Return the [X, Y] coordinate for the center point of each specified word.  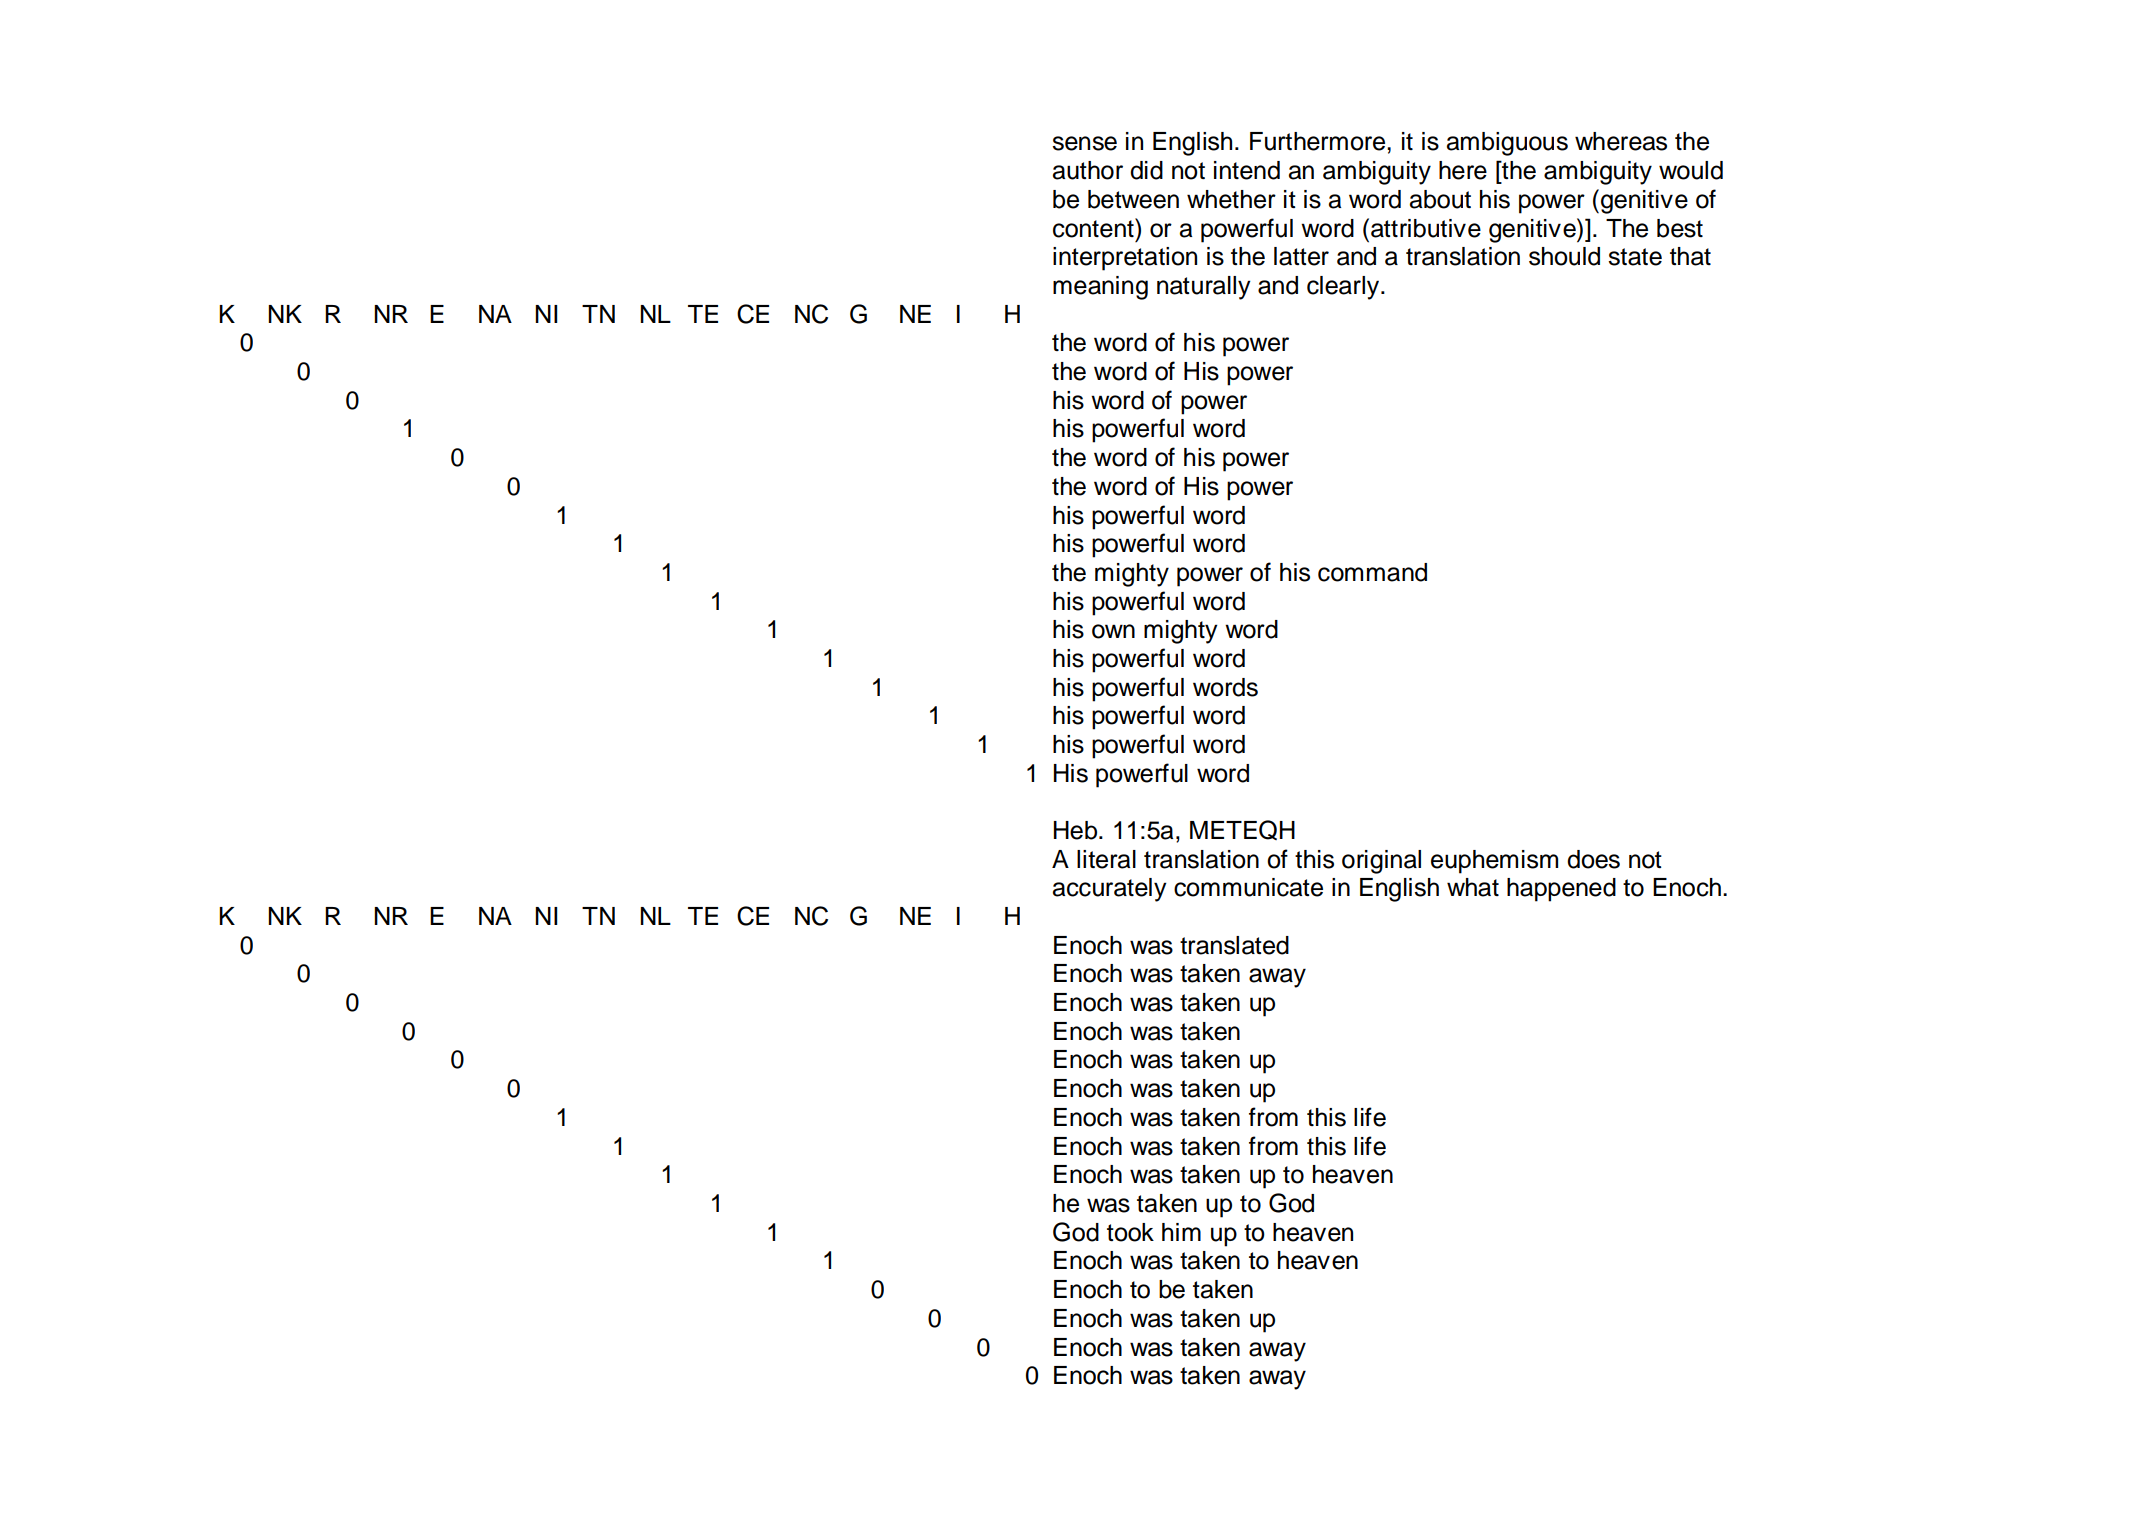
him [1181, 1232]
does [1593, 859]
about [1440, 199]
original [1381, 862]
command [1372, 572]
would [1691, 170]
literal [1106, 859]
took [1130, 1232]
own [1113, 631]
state [1635, 257]
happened [1561, 890]
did [1146, 170]
